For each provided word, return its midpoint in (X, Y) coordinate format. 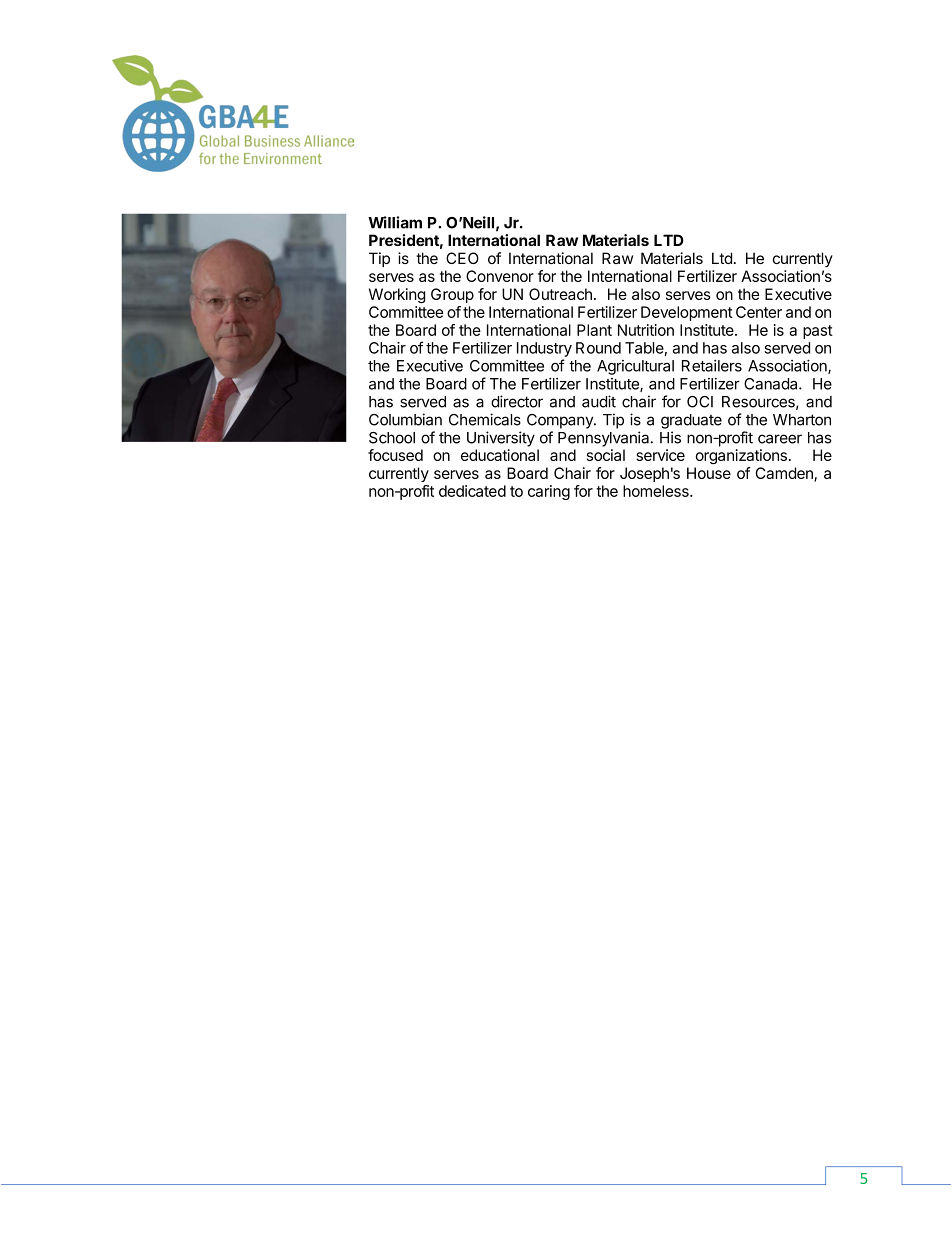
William (395, 222)
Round (598, 348)
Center (759, 312)
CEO (462, 258)
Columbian (405, 419)
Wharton (802, 420)
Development (687, 313)
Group (452, 295)
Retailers (712, 366)
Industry (544, 349)
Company (561, 421)
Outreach (560, 294)
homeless (657, 491)
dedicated (472, 491)
